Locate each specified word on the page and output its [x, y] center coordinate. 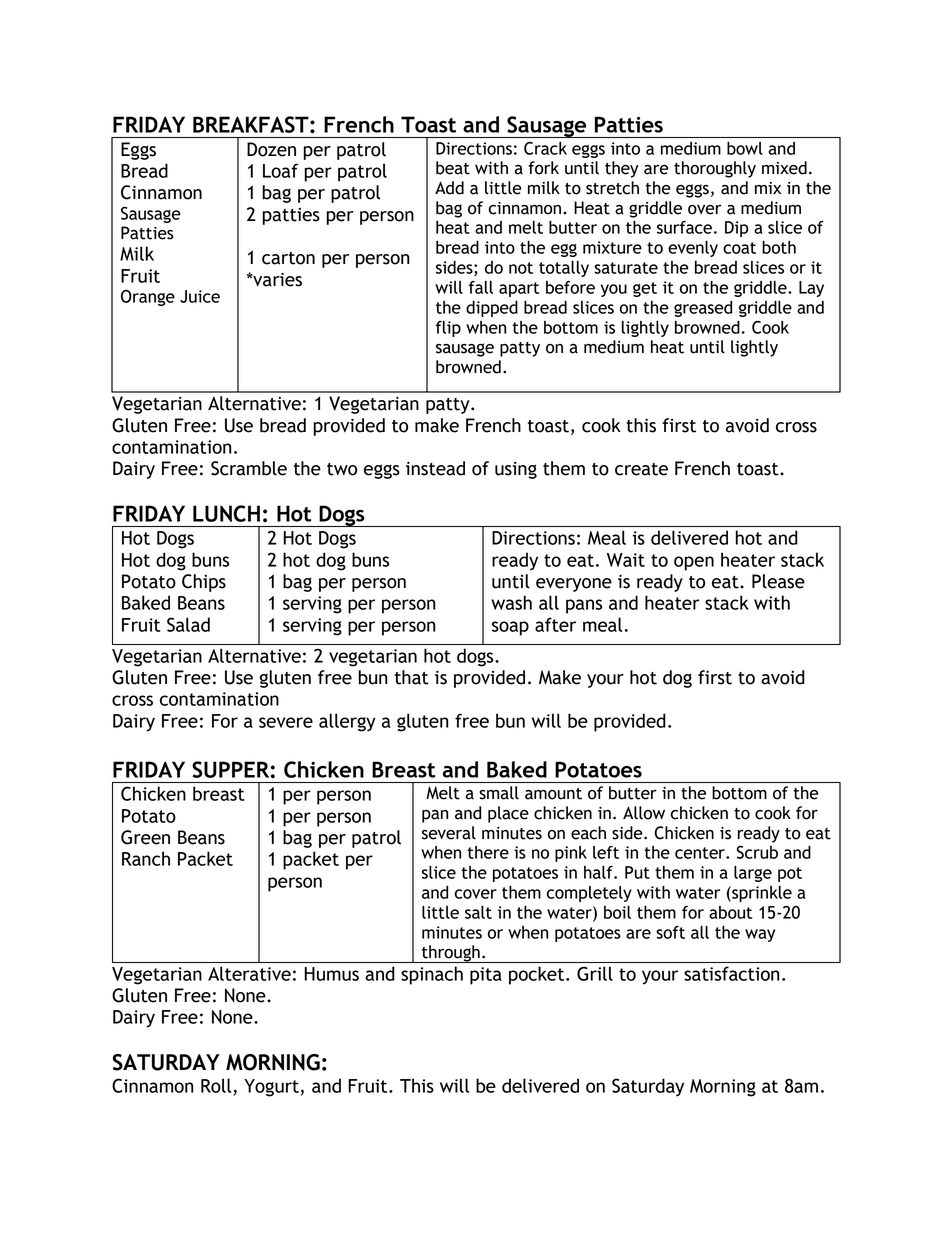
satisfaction [731, 974]
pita [486, 976]
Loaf [280, 170]
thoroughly [715, 169]
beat [453, 168]
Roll [217, 1086]
